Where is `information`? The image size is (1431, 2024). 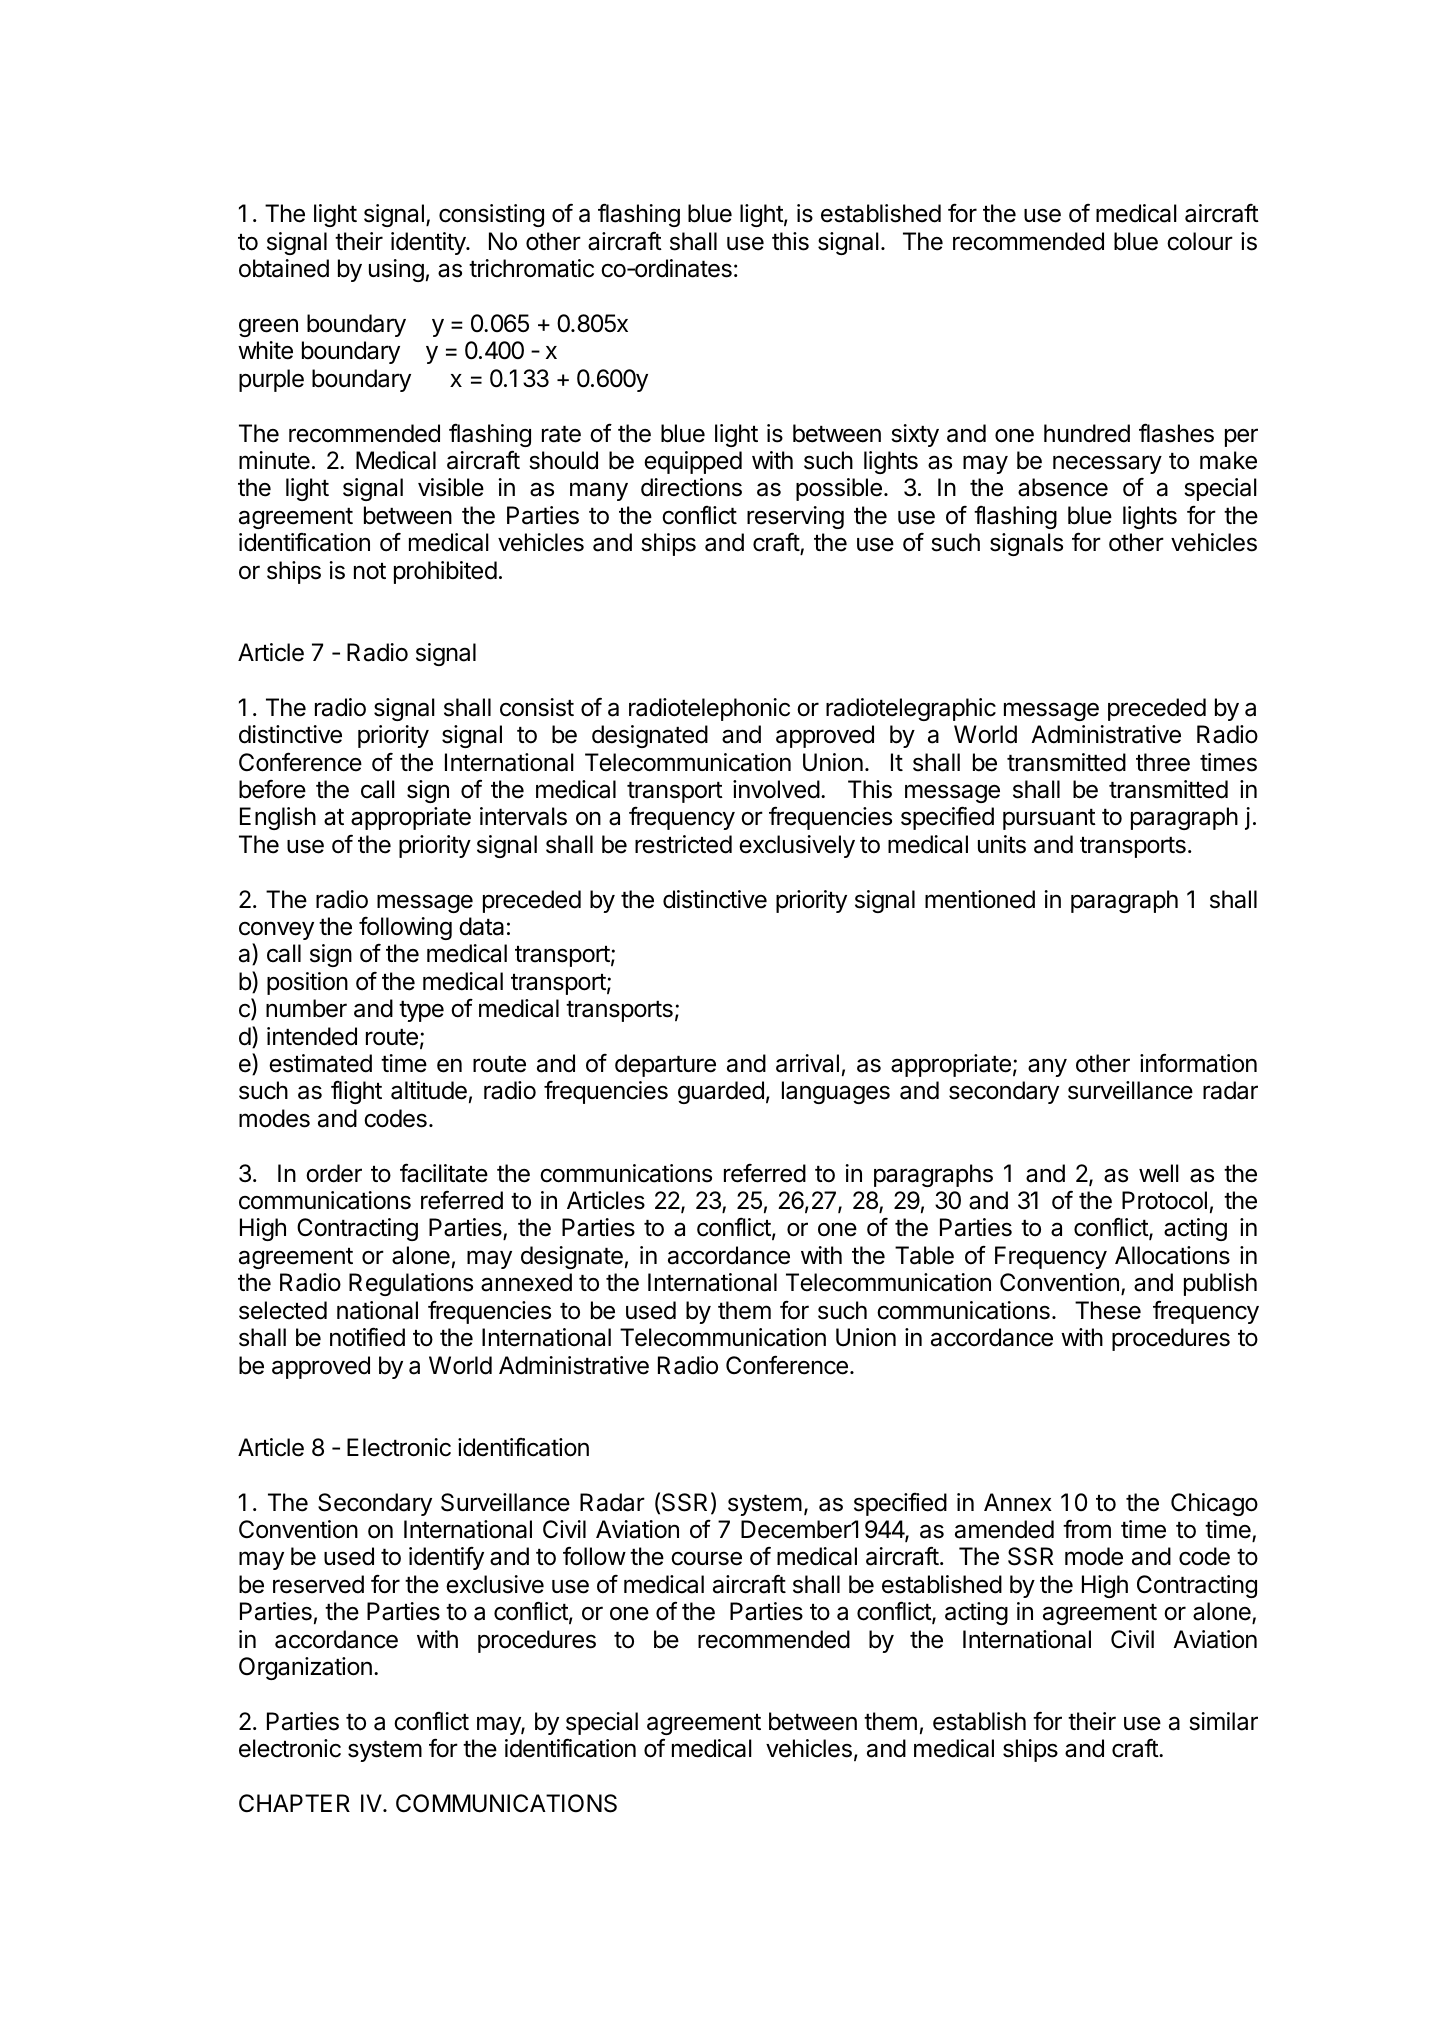 information is located at coordinates (1198, 1063).
